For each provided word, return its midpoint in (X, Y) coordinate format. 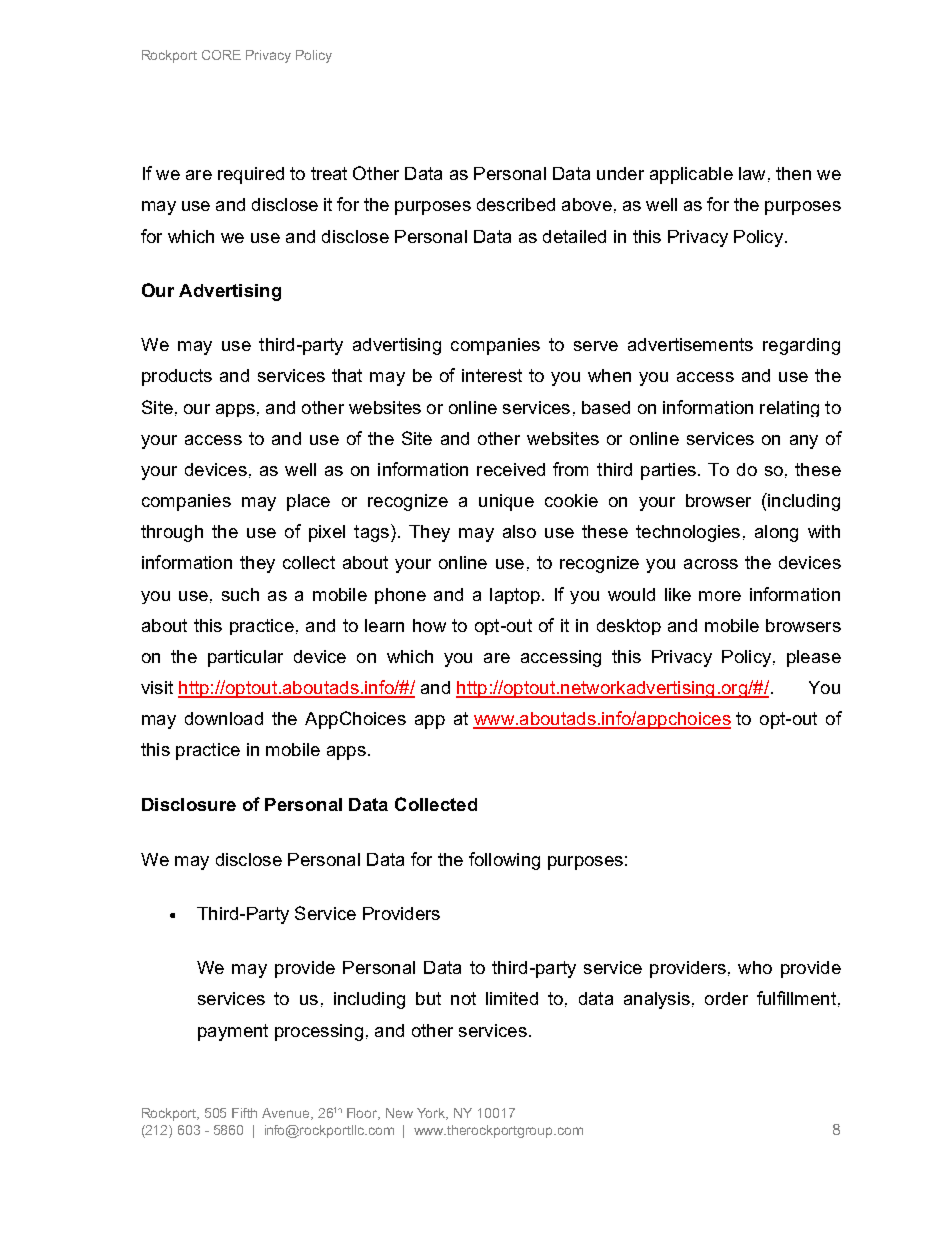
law (752, 173)
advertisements (690, 344)
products (177, 377)
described (516, 204)
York (432, 1114)
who (755, 967)
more (720, 596)
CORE (221, 55)
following (504, 861)
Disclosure (189, 804)
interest (492, 375)
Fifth (244, 1113)
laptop (515, 596)
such (240, 594)
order (726, 998)
